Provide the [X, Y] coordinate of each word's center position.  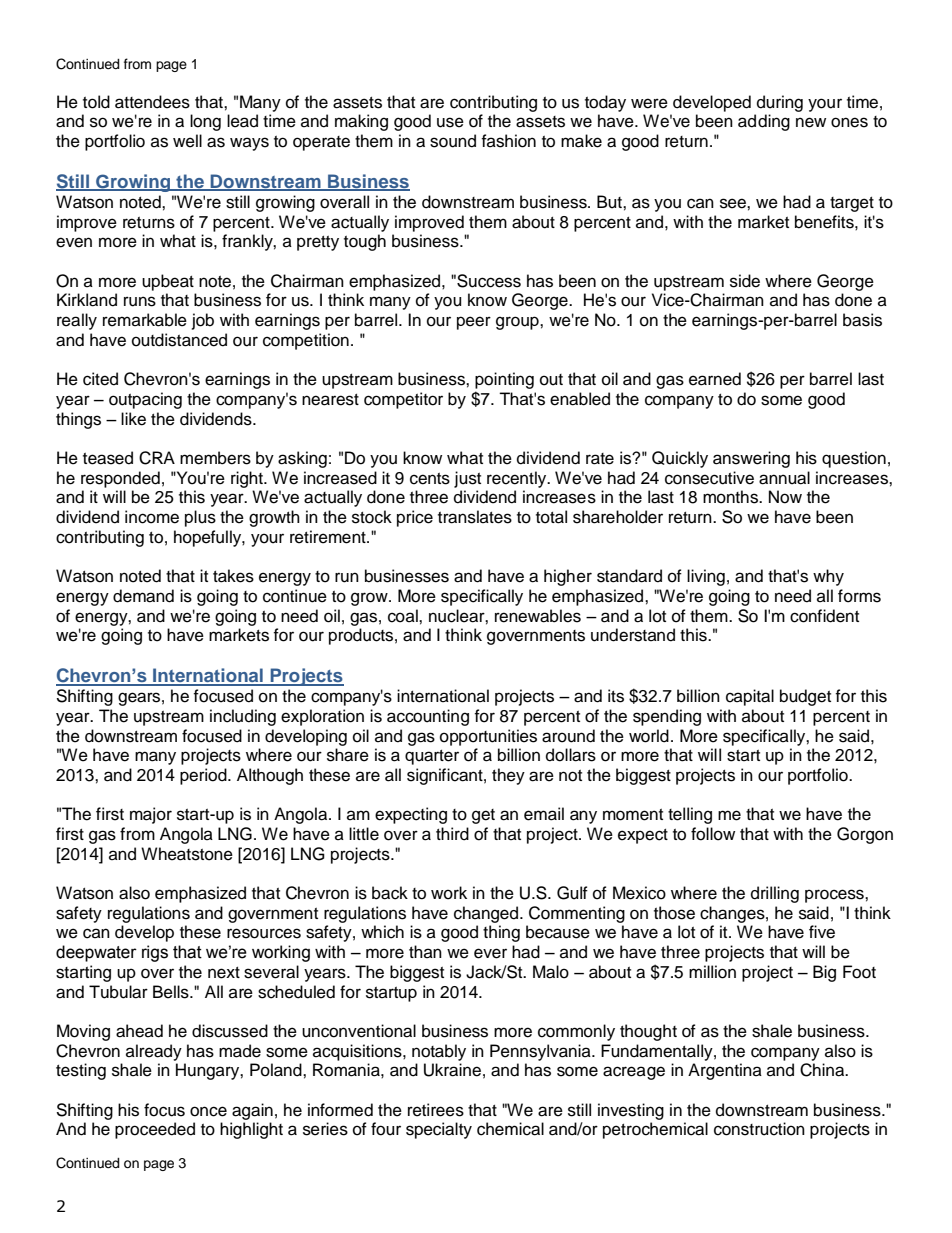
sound [453, 141]
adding [764, 122]
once [208, 1111]
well [187, 141]
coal [404, 616]
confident [824, 616]
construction [759, 1129]
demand [143, 596]
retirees [436, 1110]
